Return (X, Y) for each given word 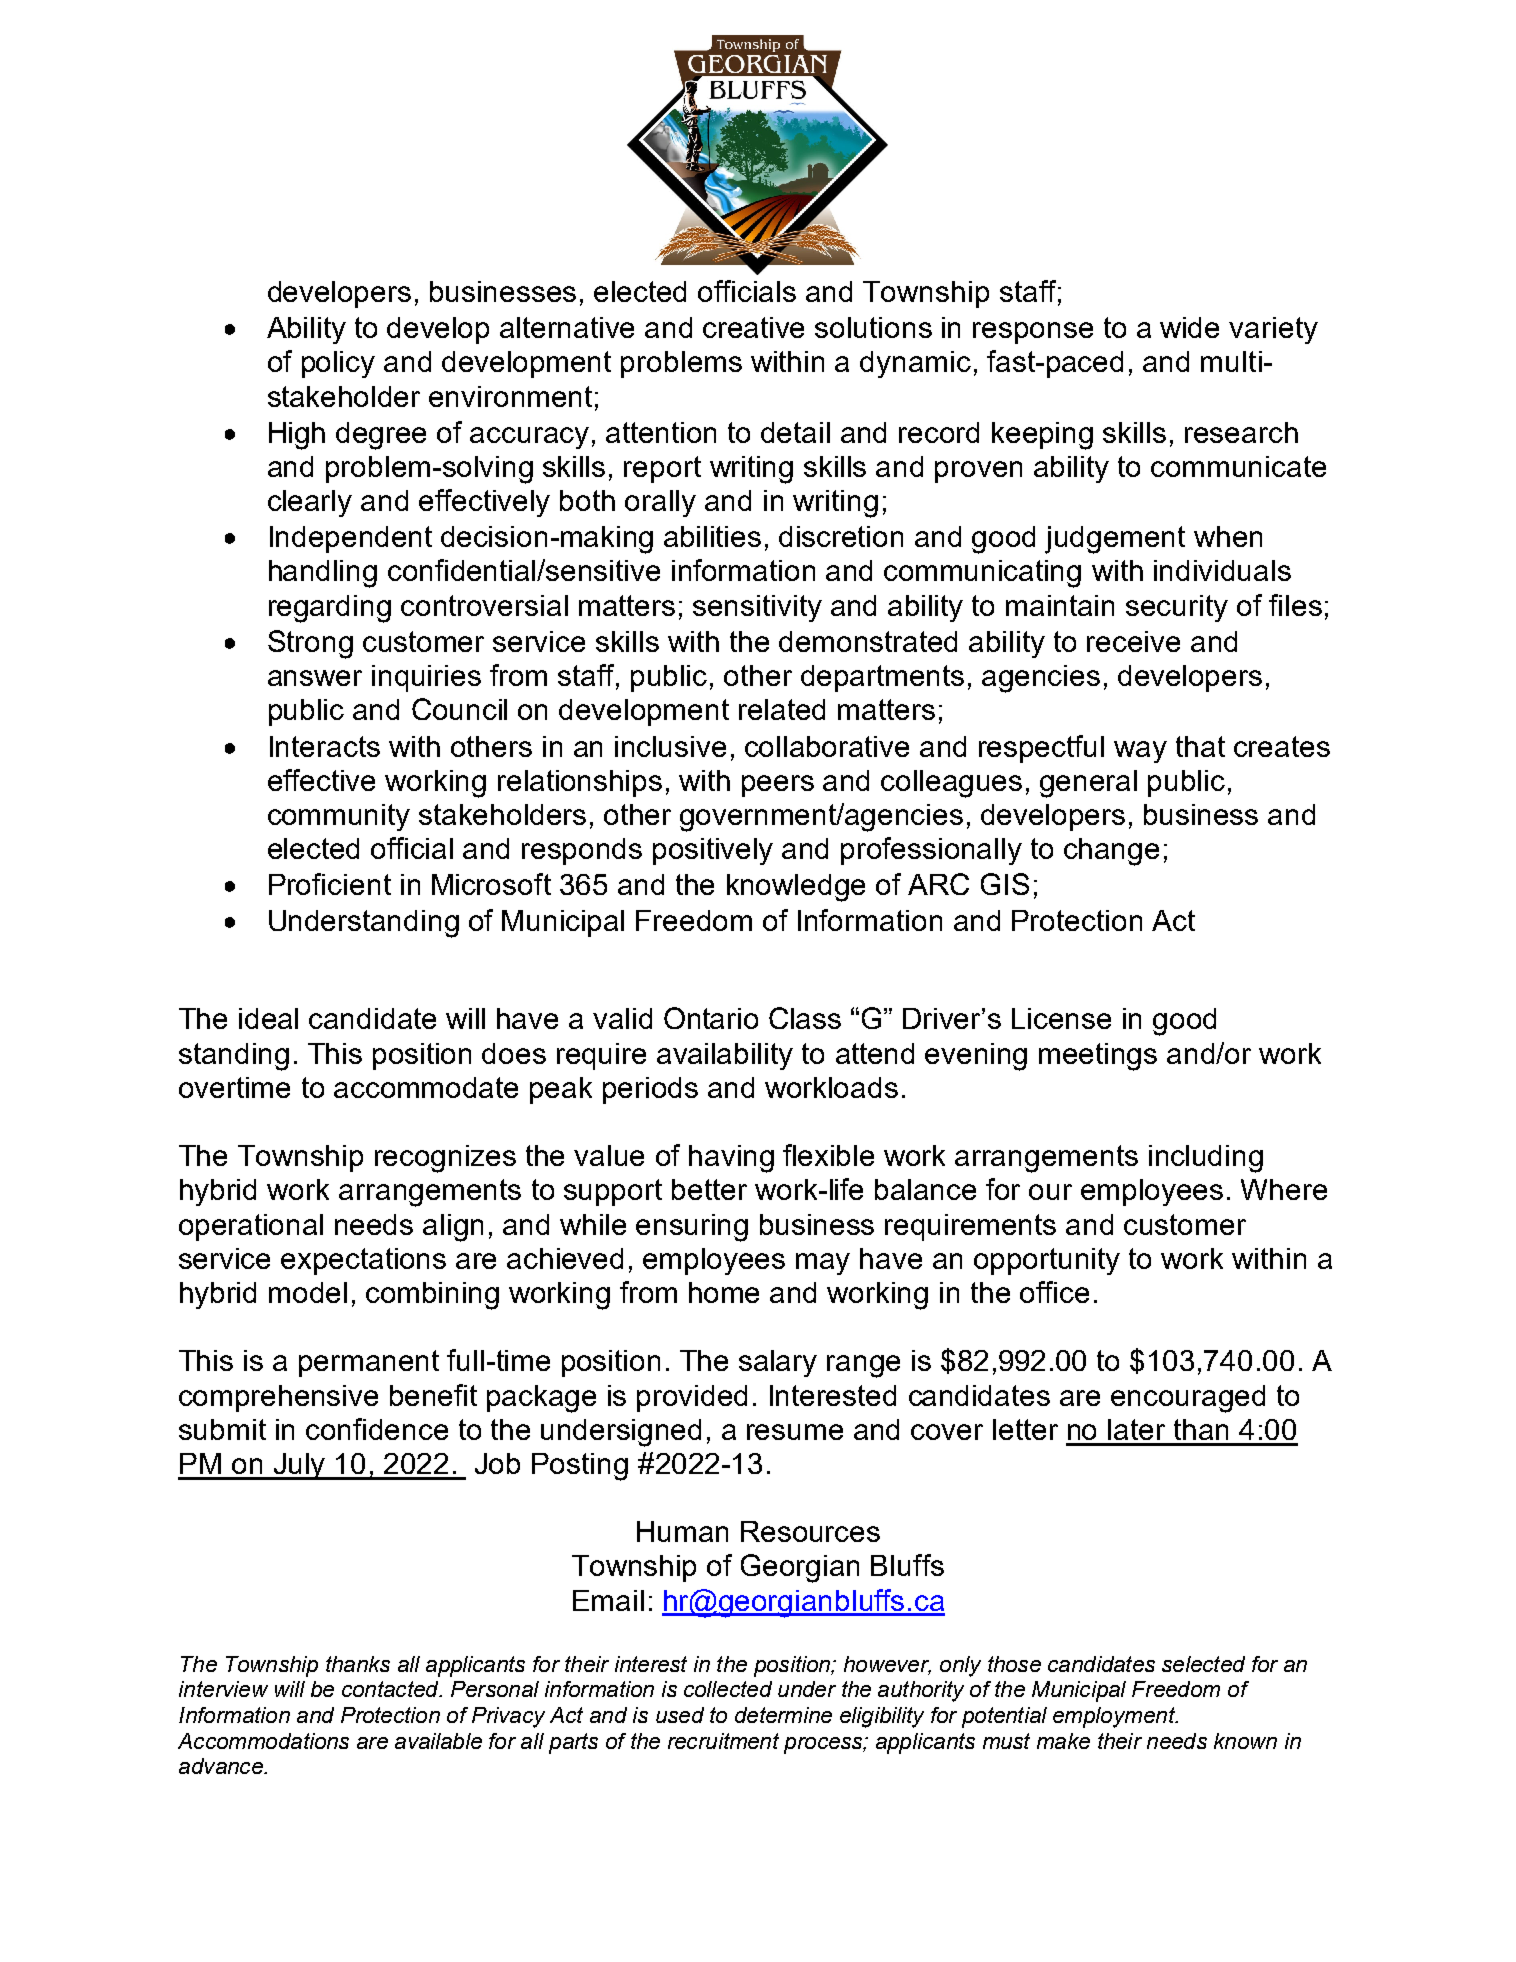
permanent (369, 1363)
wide (1189, 327)
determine (783, 1715)
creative (753, 327)
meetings (1098, 1057)
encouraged (1188, 1399)
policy (338, 364)
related (782, 709)
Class (805, 1018)
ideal (268, 1018)
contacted (391, 1689)
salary (778, 1363)
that (1200, 746)
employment (1115, 1717)
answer (315, 678)
